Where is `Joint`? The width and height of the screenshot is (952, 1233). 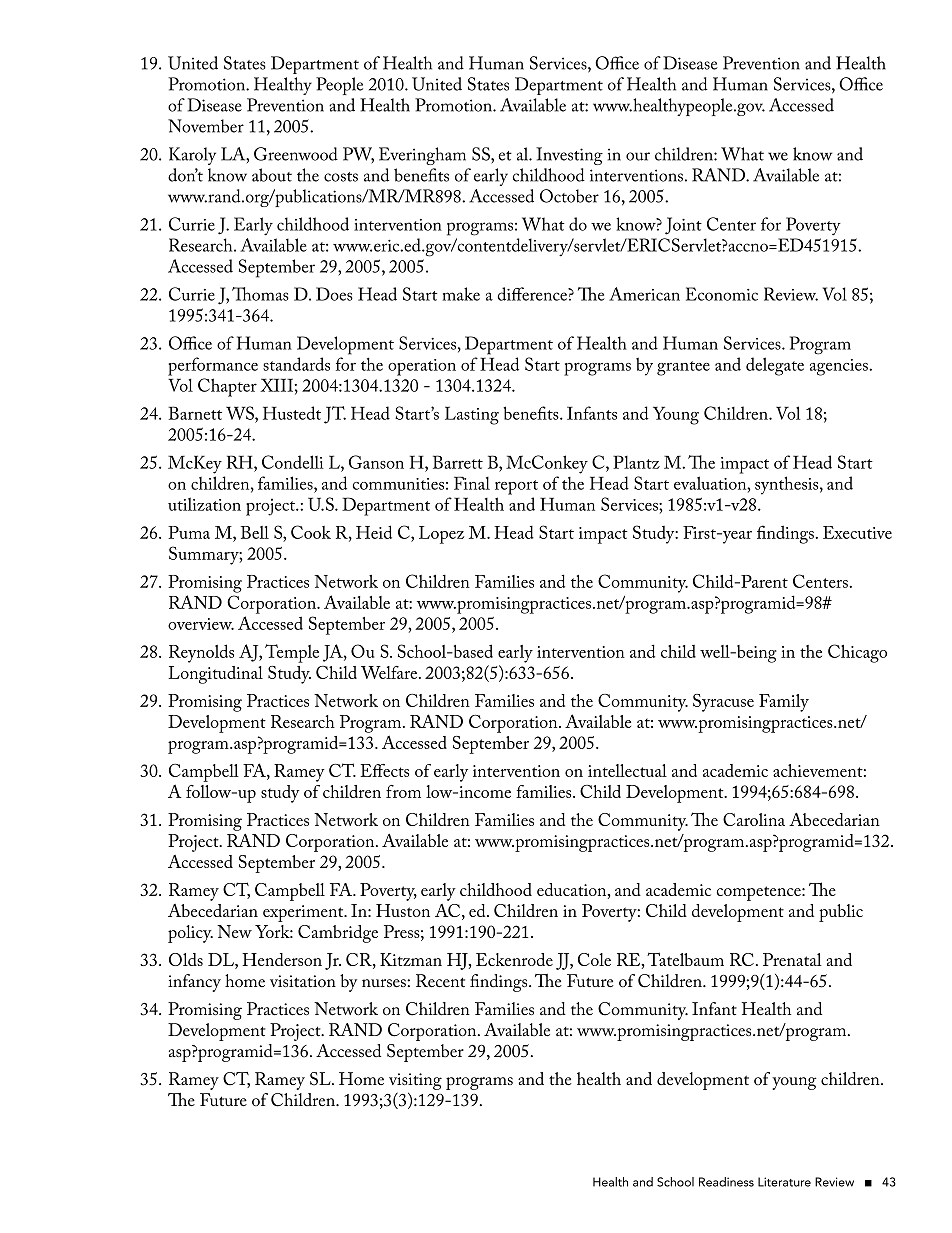 Joint is located at coordinates (683, 226).
